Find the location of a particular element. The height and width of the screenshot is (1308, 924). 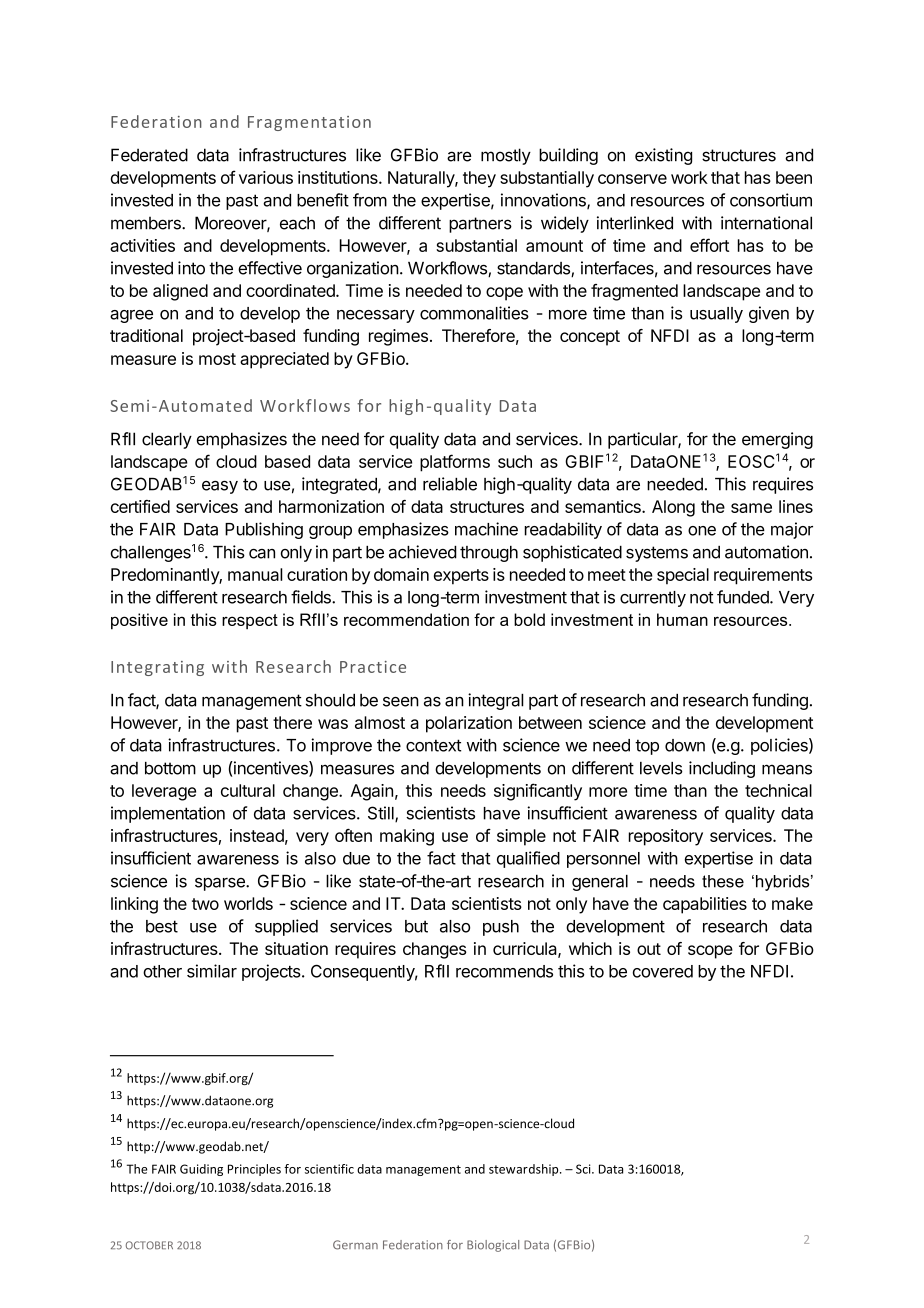

Integrating is located at coordinates (157, 668).
